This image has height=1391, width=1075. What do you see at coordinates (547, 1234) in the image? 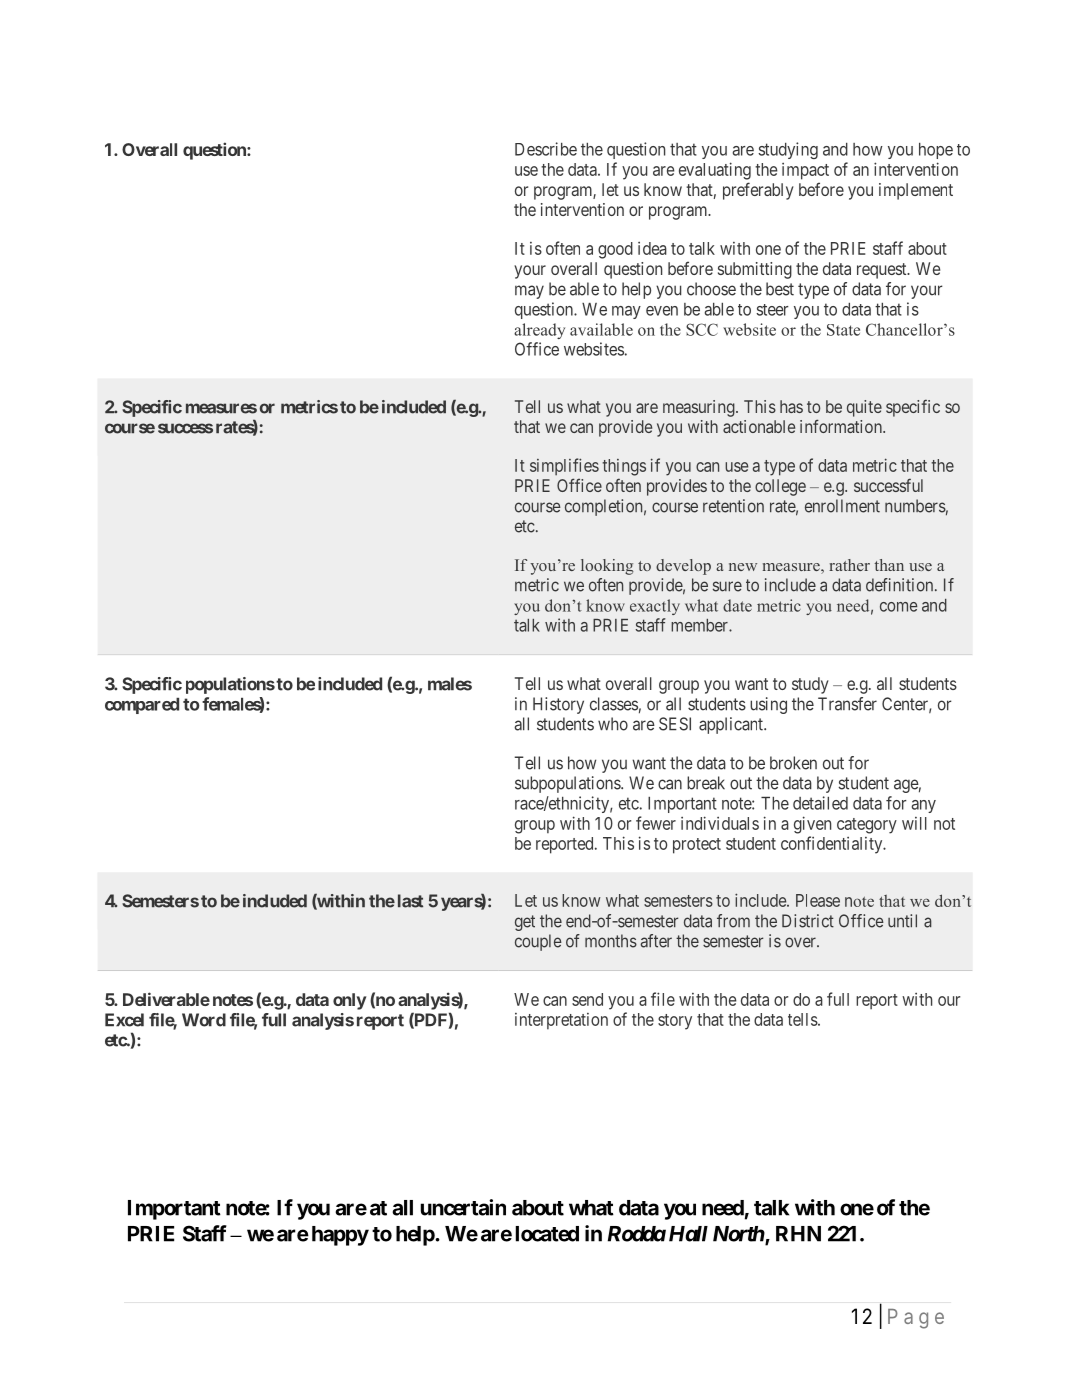
I see `located` at bounding box center [547, 1234].
